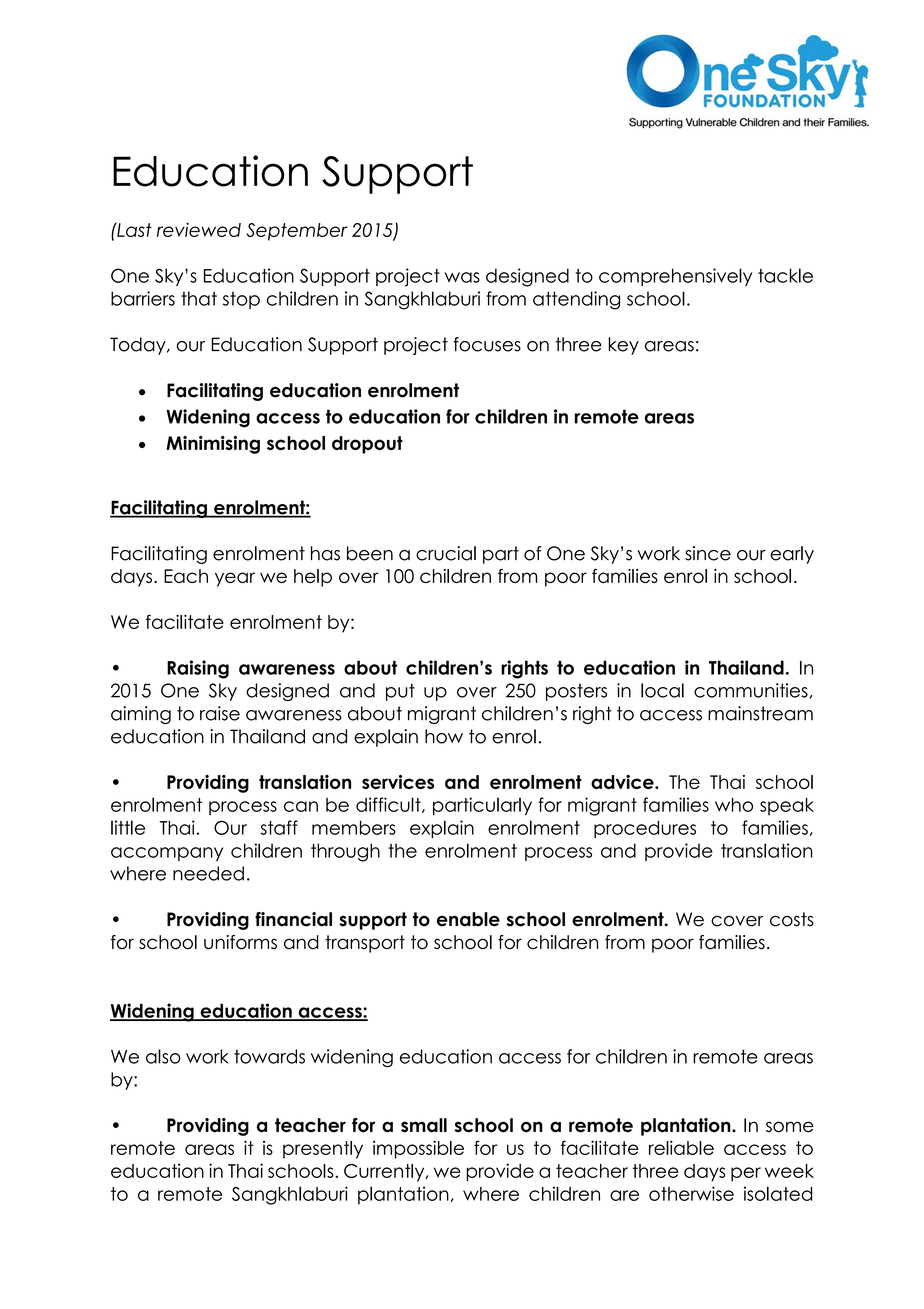 This screenshot has width=924, height=1309. What do you see at coordinates (708, 553) in the screenshot?
I see `since` at bounding box center [708, 553].
